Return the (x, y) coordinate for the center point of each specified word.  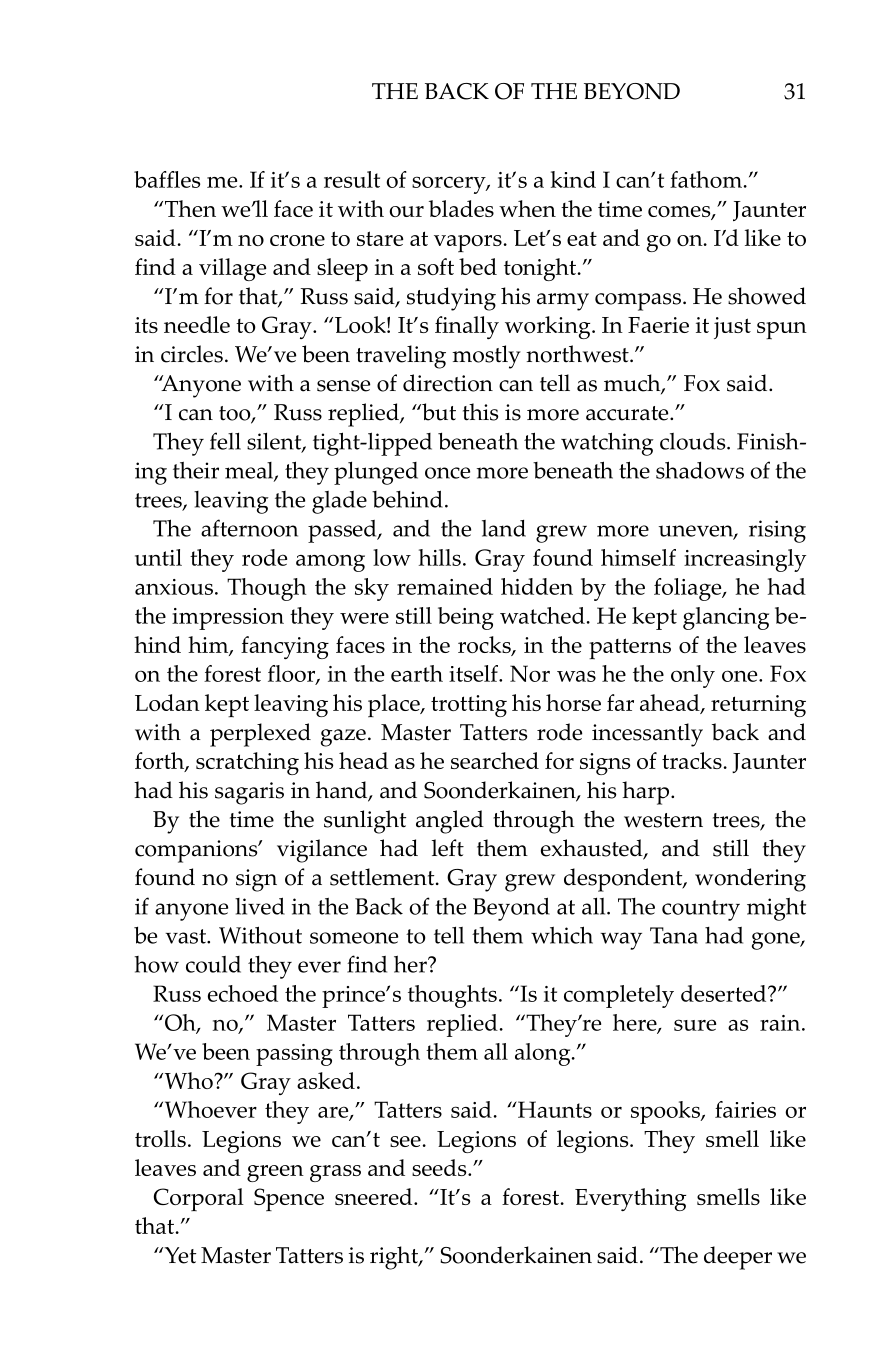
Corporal (199, 1199)
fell (225, 441)
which (562, 935)
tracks (692, 760)
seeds (440, 1167)
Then (190, 208)
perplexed (260, 735)
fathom (706, 179)
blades (461, 208)
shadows (700, 470)
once (447, 473)
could (213, 964)
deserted (725, 993)
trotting (469, 706)
